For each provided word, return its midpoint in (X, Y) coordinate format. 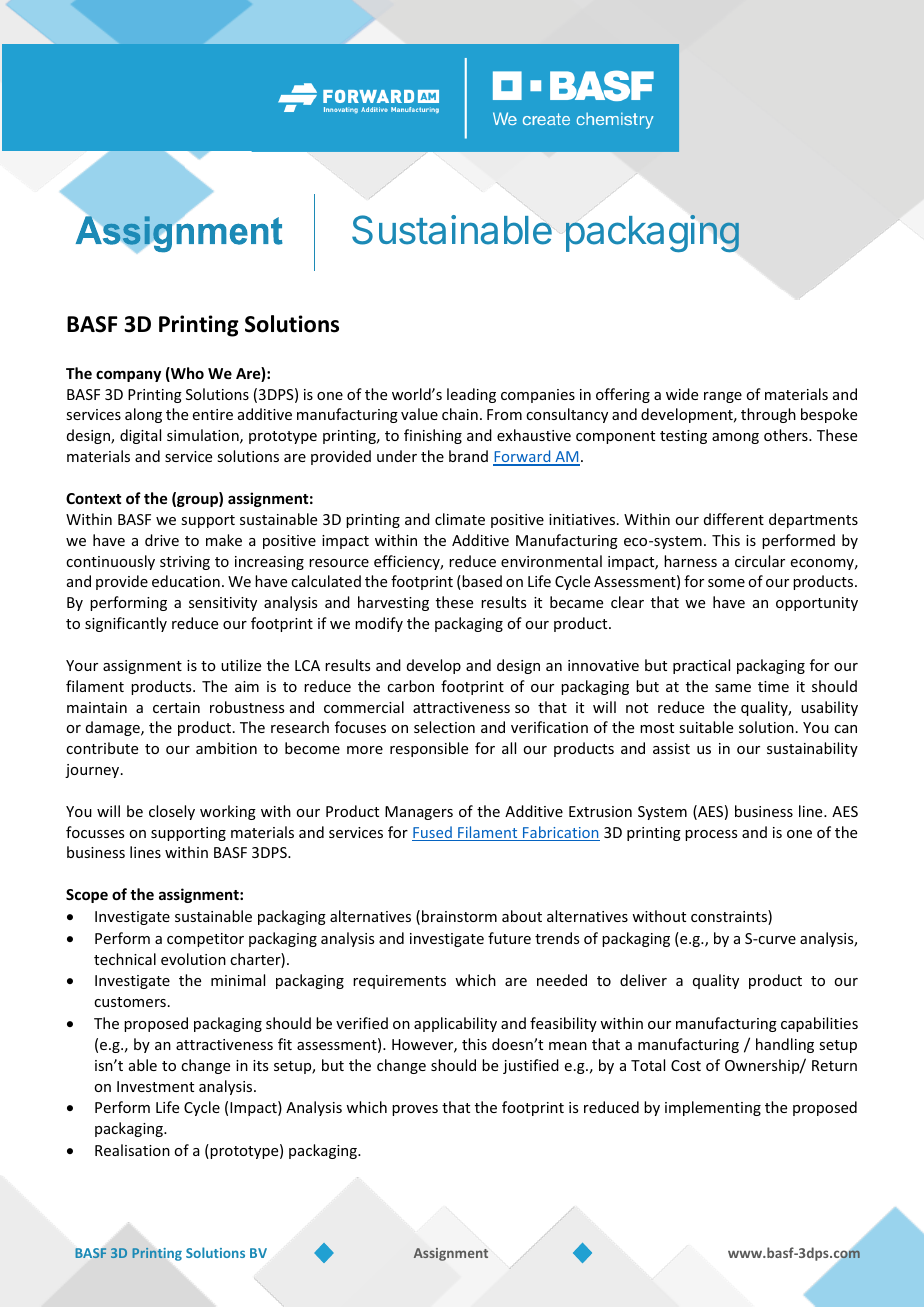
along (143, 415)
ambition (226, 748)
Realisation (132, 1150)
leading (471, 395)
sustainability (812, 749)
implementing (713, 1108)
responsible (429, 749)
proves (415, 1110)
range (723, 397)
